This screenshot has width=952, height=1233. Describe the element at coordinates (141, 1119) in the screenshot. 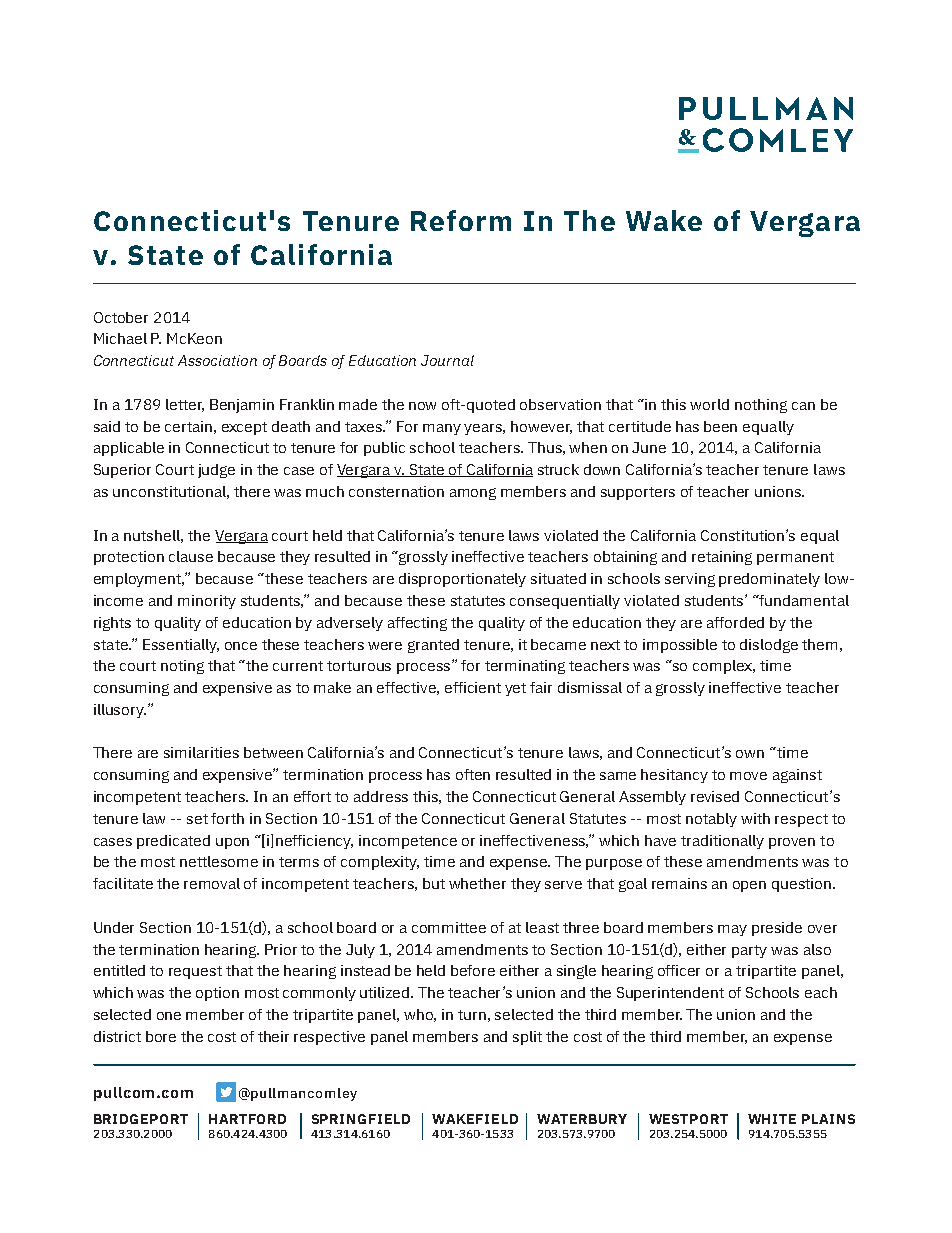

I see `BRIDGEPORT` at that location.
